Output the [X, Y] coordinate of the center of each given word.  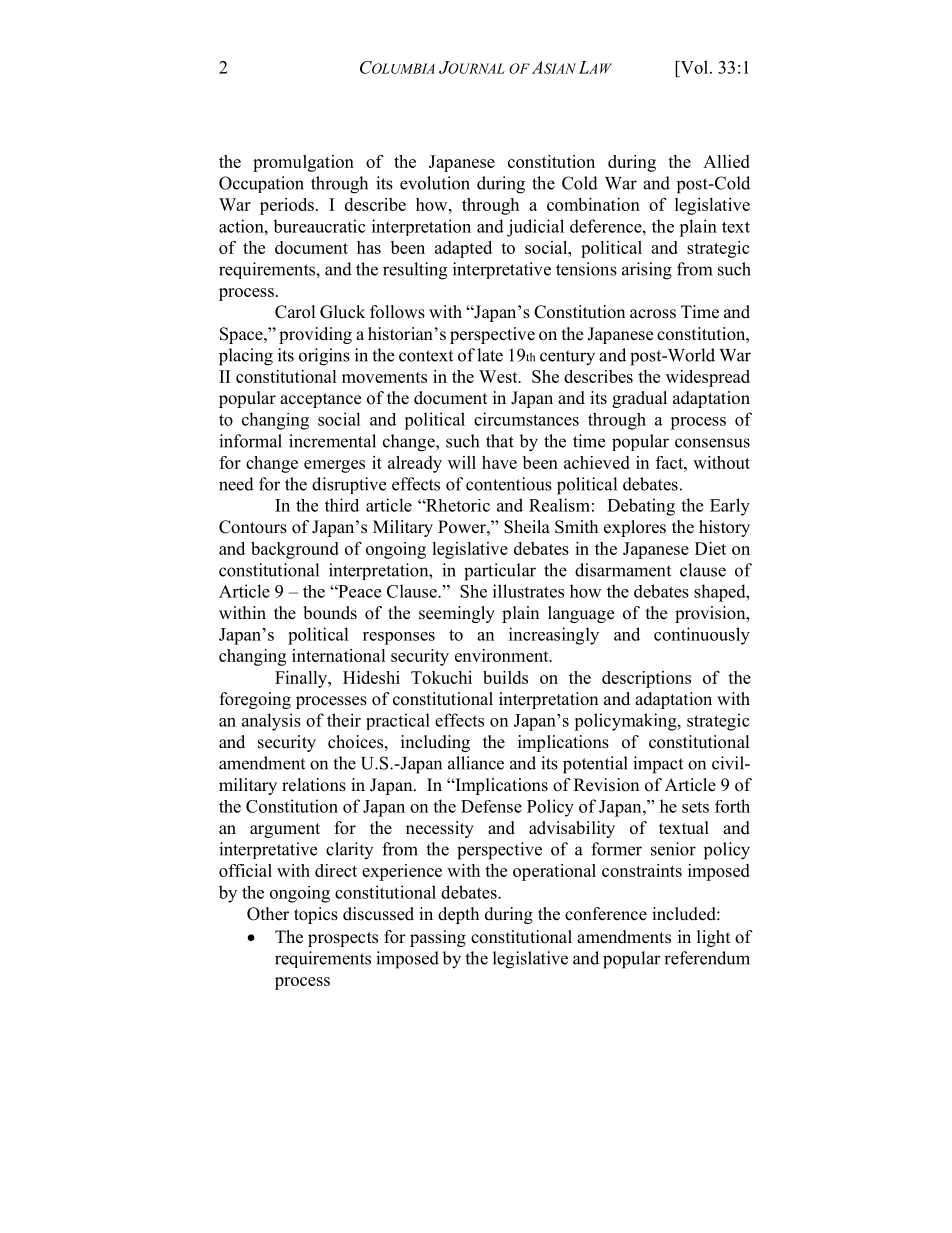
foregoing [255, 700]
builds [505, 677]
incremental [332, 441]
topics [316, 915]
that [500, 441]
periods [287, 206]
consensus [712, 443]
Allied [726, 161]
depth [458, 915]
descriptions [646, 679]
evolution [435, 183]
